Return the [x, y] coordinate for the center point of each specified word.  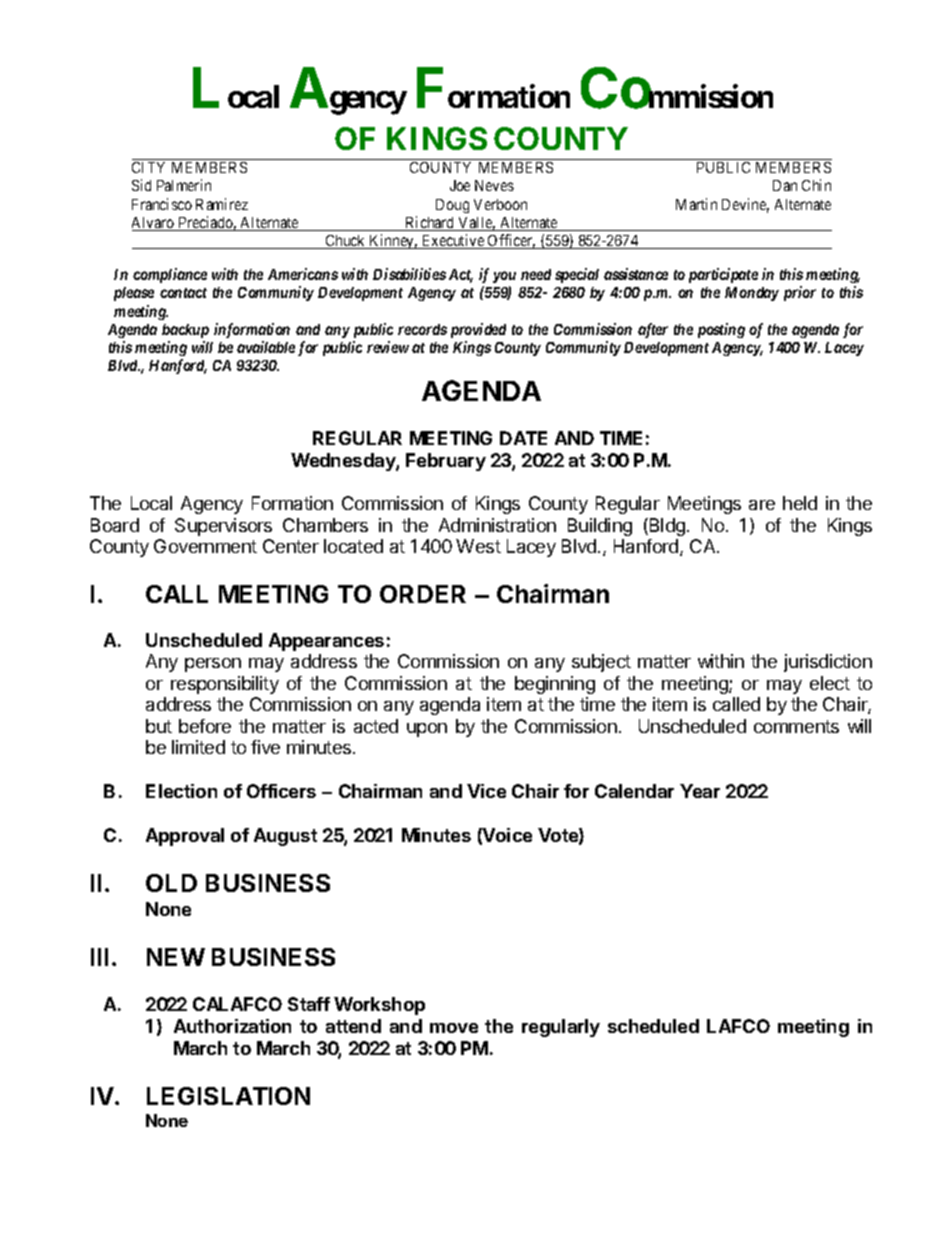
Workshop [379, 1006]
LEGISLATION [228, 1096]
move [454, 1028]
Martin [696, 204]
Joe [460, 185]
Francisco [162, 204]
